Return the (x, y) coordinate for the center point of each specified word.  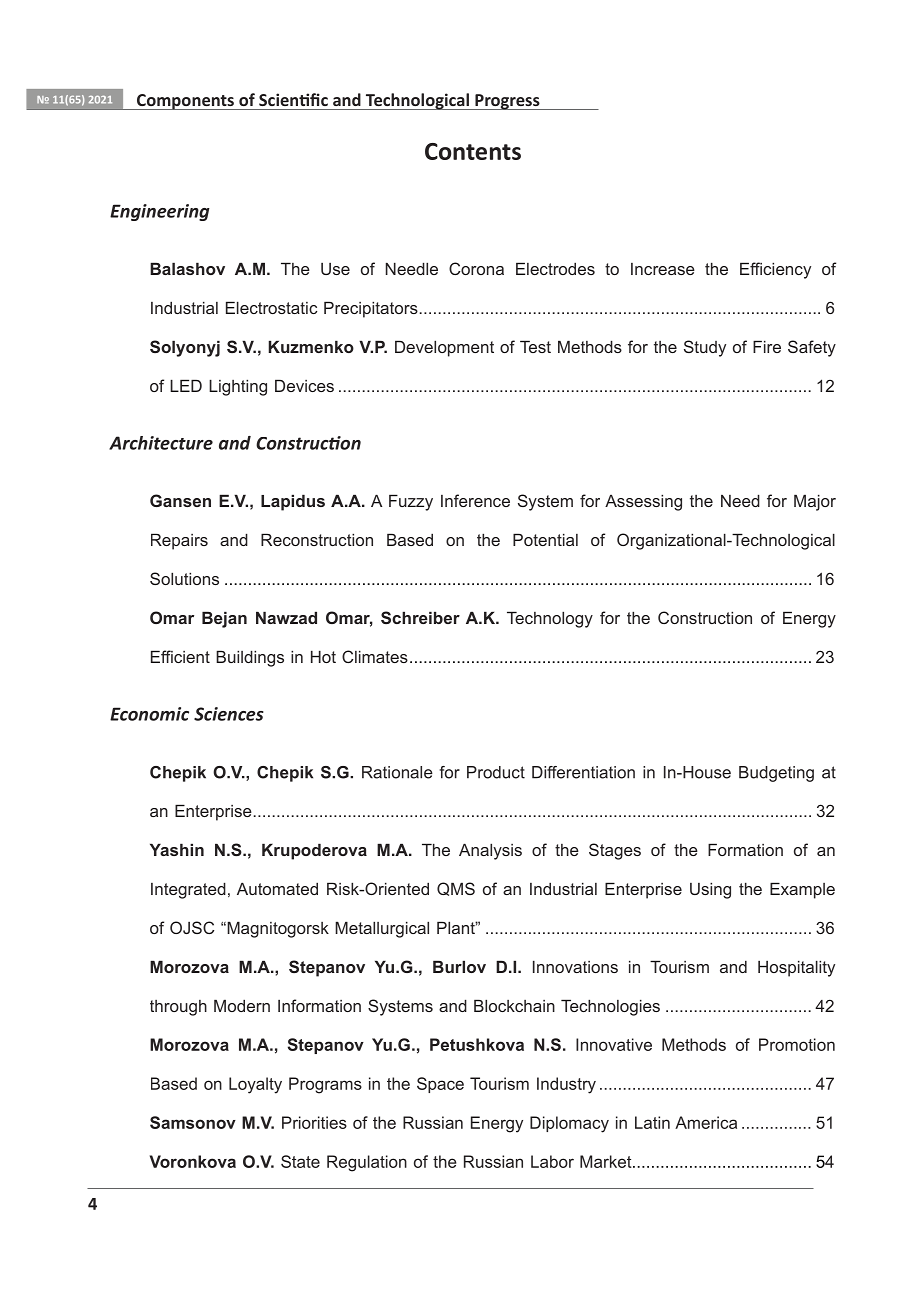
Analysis (490, 851)
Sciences (229, 714)
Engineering (160, 212)
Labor (552, 1161)
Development (444, 348)
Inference (475, 500)
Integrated (188, 890)
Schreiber (420, 617)
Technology (550, 619)
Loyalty (255, 1085)
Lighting (238, 387)
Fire (767, 346)
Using (710, 890)
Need (740, 500)
